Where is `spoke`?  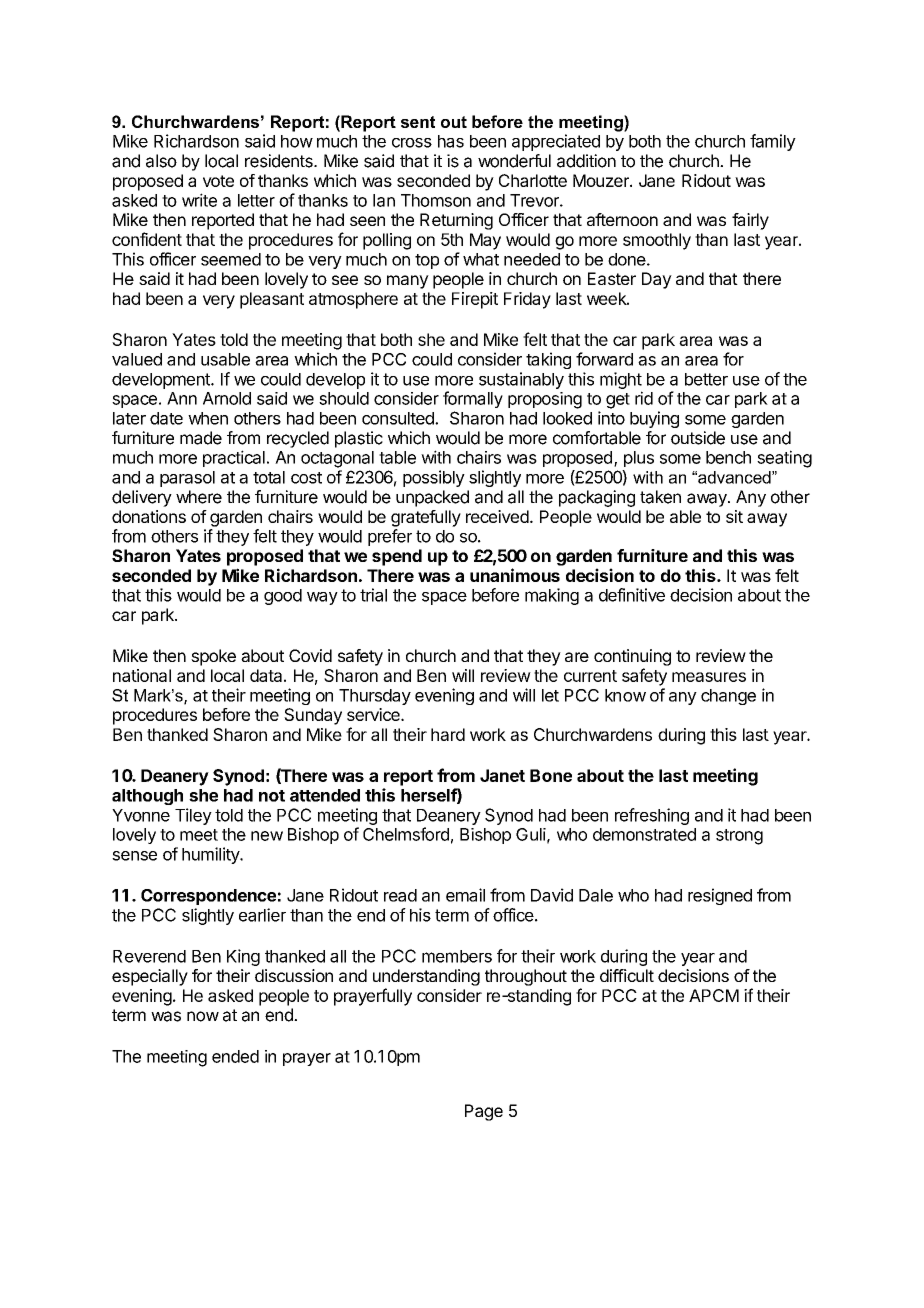 spoke is located at coordinates (213, 657).
